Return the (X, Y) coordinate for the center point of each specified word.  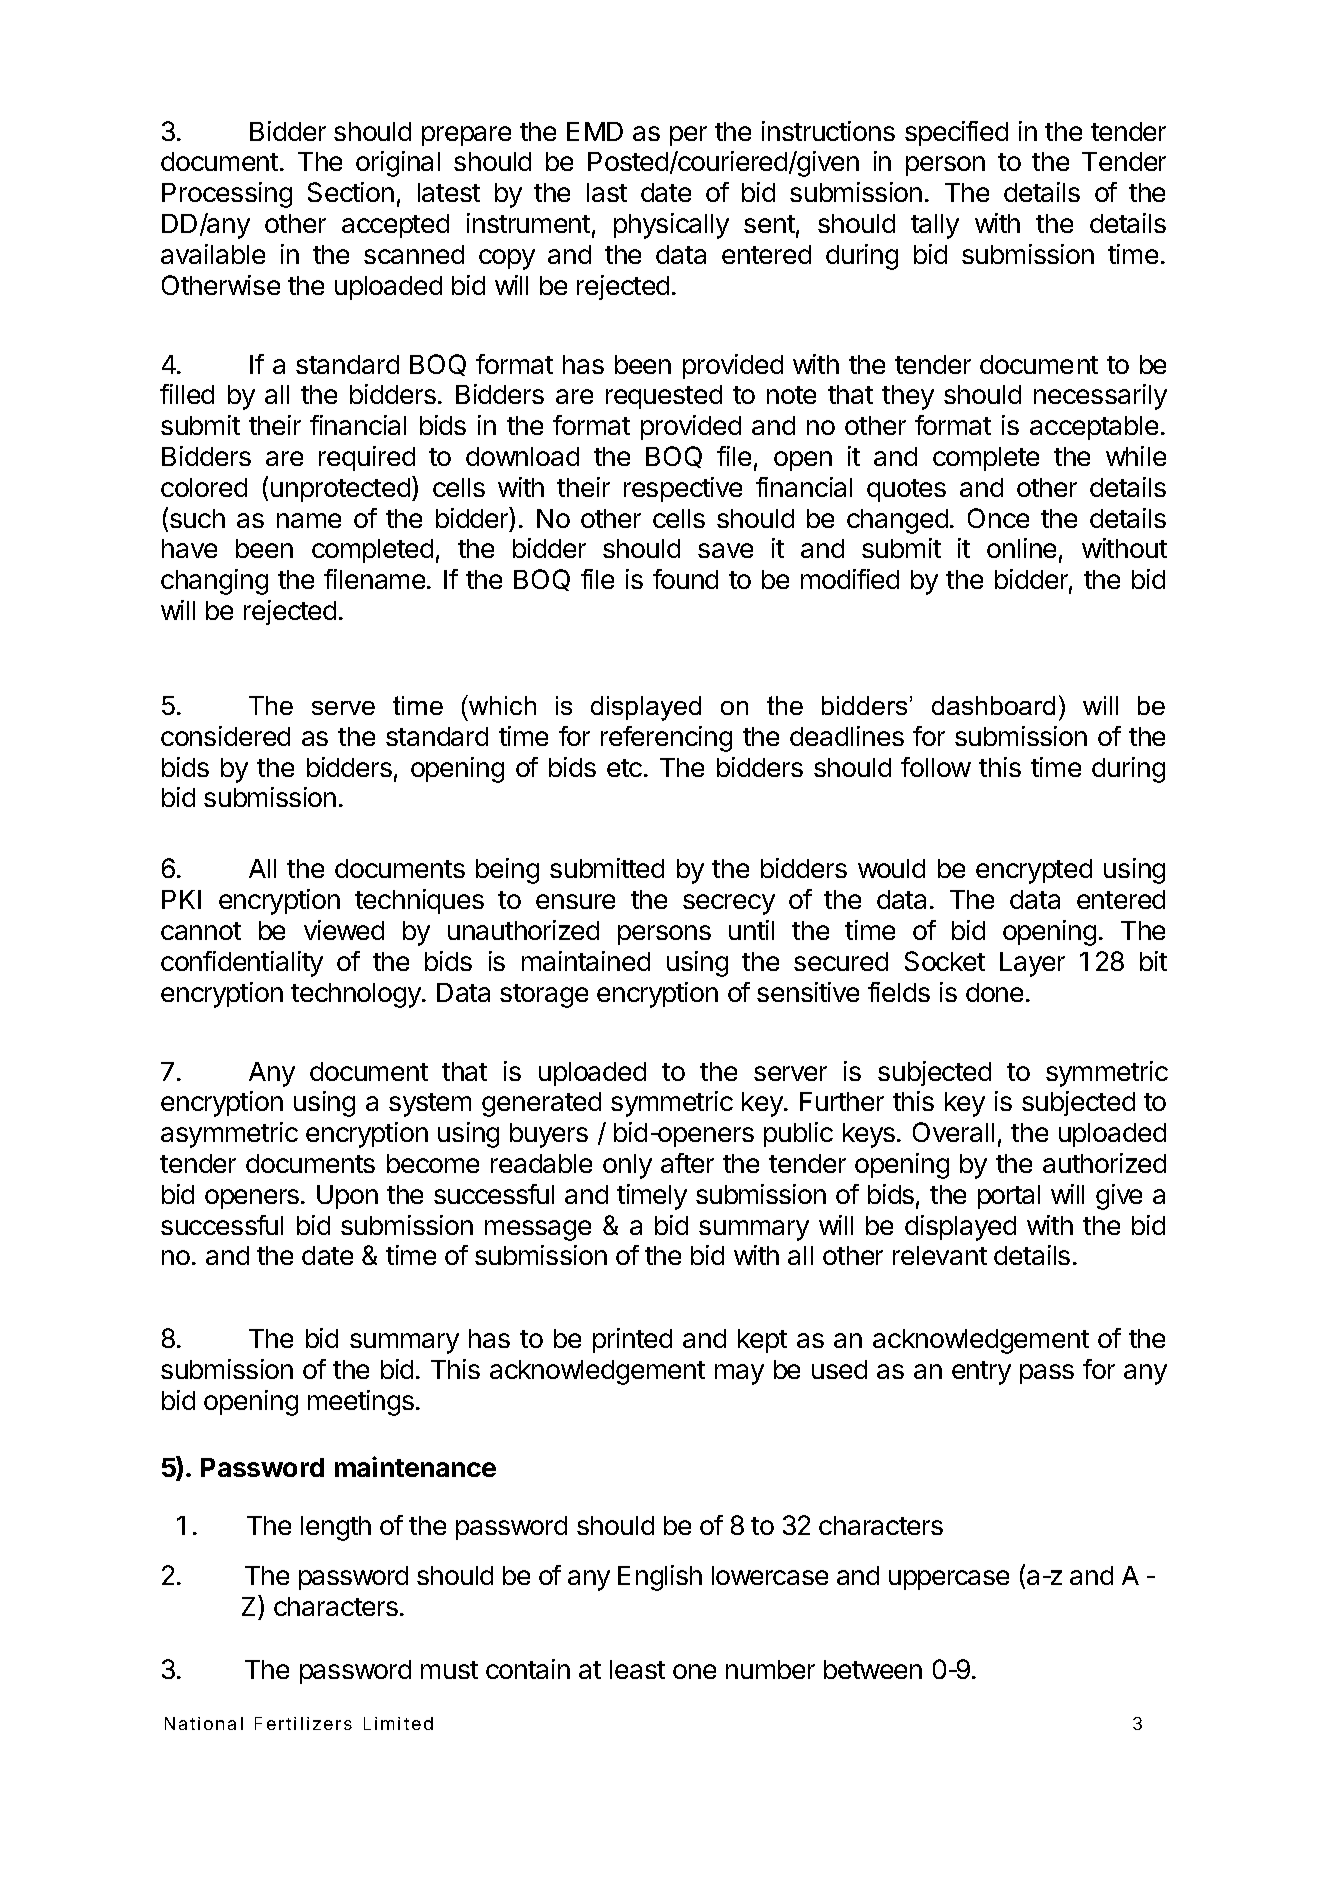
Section (351, 192)
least (637, 1669)
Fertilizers (303, 1723)
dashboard (993, 705)
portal (1009, 1197)
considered (225, 736)
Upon (347, 1197)
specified (956, 133)
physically (671, 226)
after (687, 1163)
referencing (666, 739)
